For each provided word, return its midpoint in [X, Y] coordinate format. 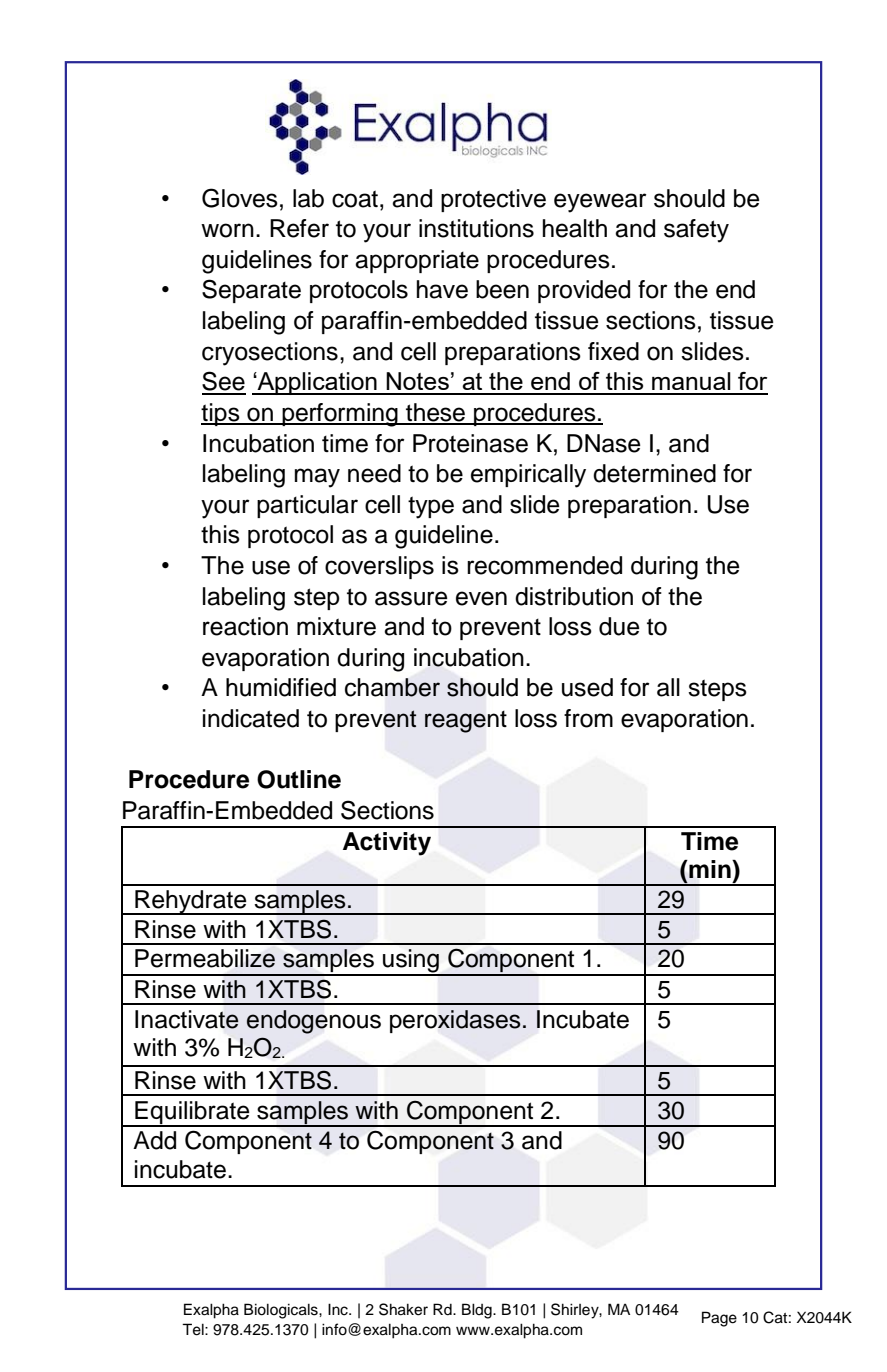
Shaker [403, 1309]
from [588, 718]
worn [227, 230]
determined [654, 473]
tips [221, 414]
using [411, 962]
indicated [251, 718]
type [431, 507]
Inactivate [187, 1019]
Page [719, 1319]
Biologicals [282, 1311]
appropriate [417, 261]
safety [696, 231]
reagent [466, 722]
